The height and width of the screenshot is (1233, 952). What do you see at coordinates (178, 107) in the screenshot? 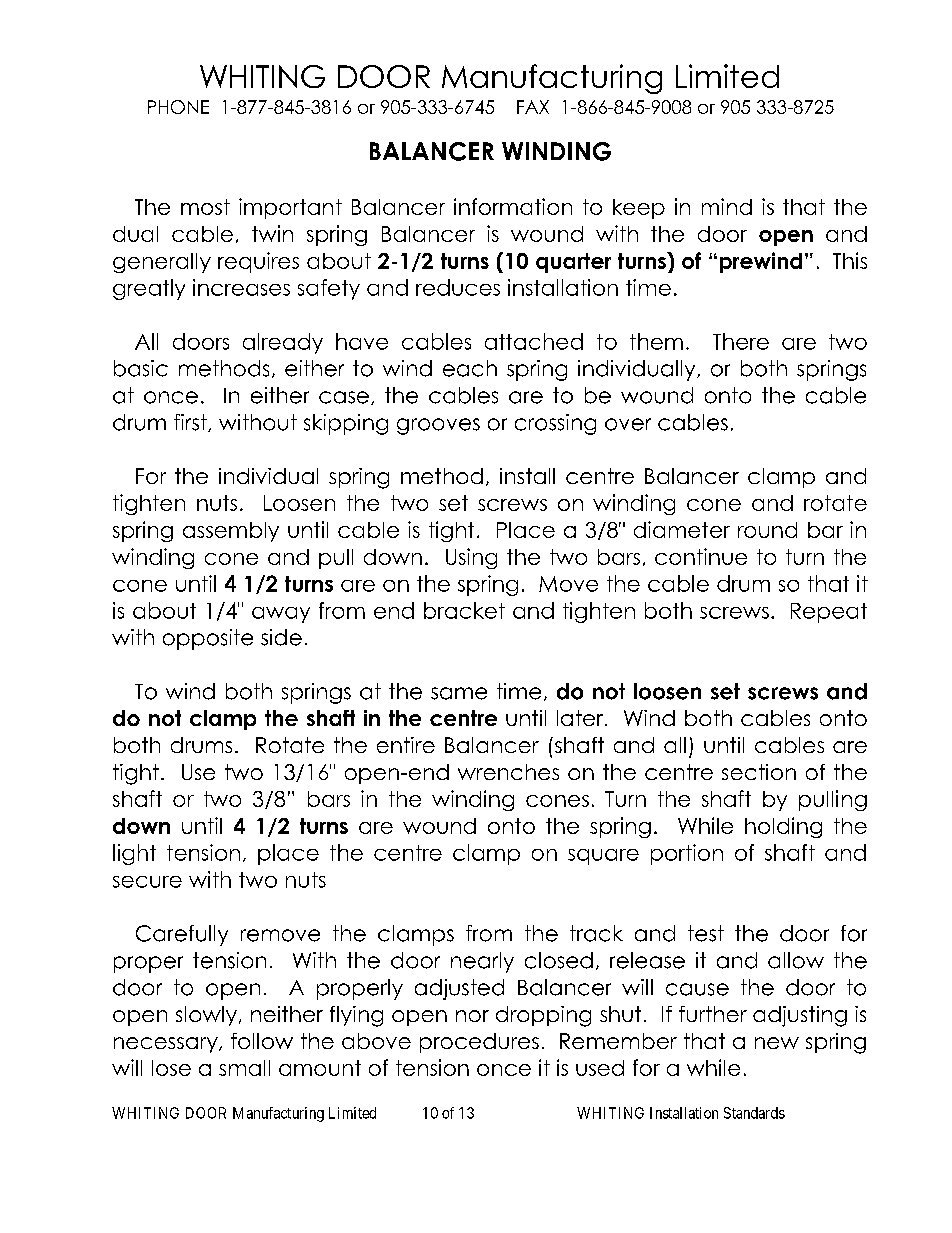
I see `PHONE` at bounding box center [178, 107].
